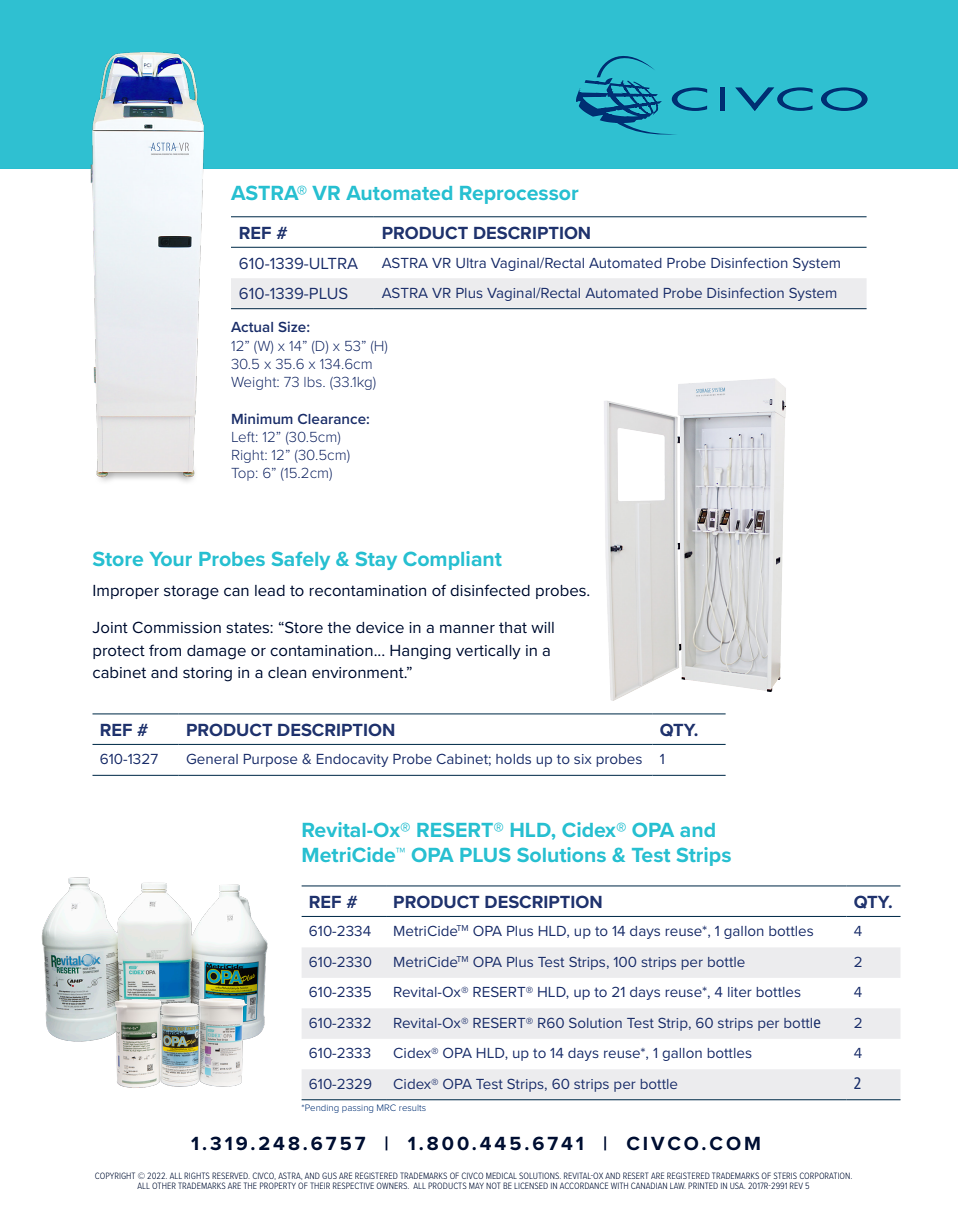 This image has height=1232, width=958. What do you see at coordinates (452, 560) in the image?
I see `Compliant` at bounding box center [452, 560].
